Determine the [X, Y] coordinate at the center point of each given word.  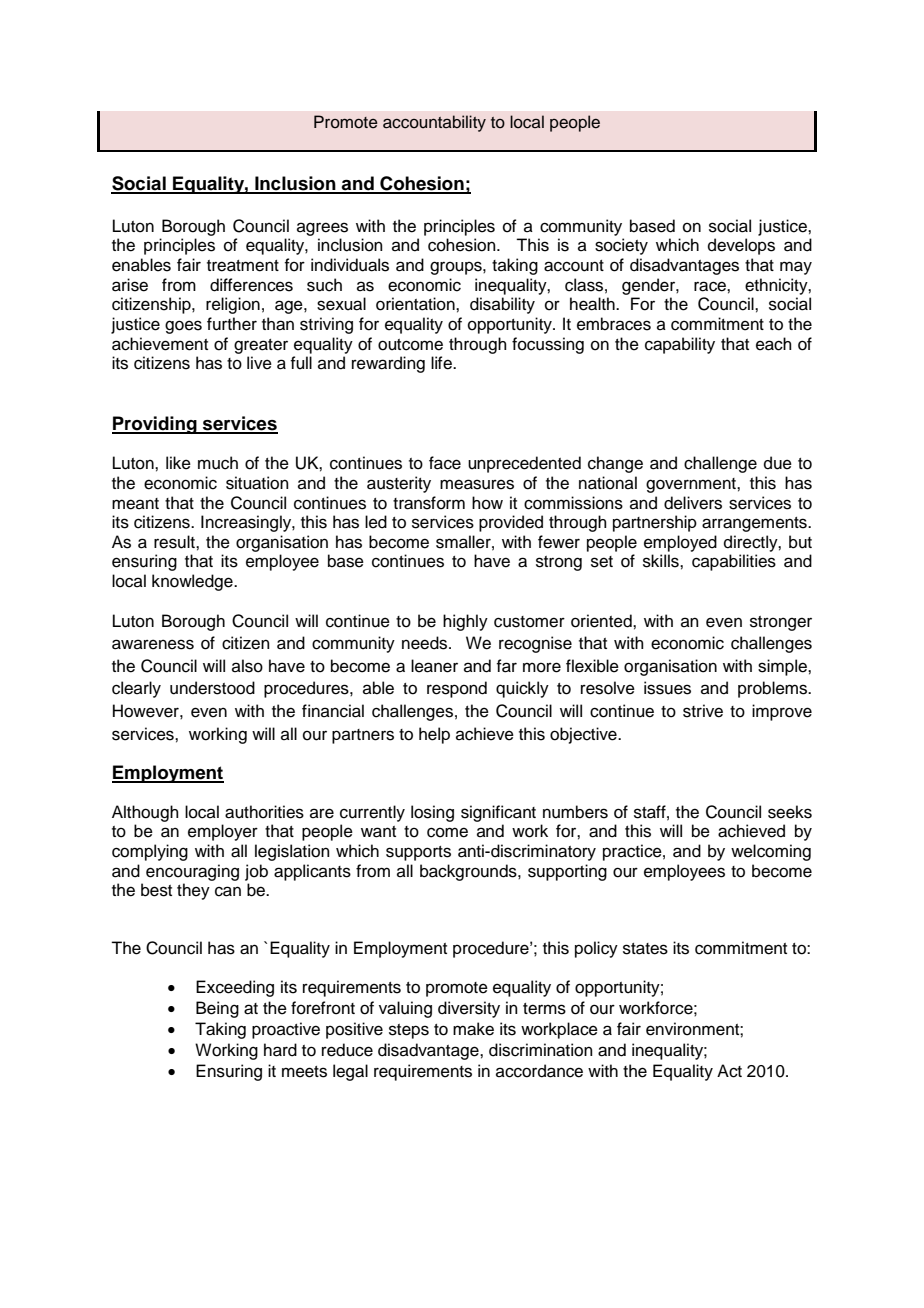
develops [741, 246]
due [778, 463]
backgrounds [469, 872]
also [247, 666]
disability [502, 305]
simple [783, 667]
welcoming [771, 852]
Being [217, 1009]
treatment [243, 266]
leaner [434, 666]
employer [223, 832]
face [445, 463]
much [218, 463]
